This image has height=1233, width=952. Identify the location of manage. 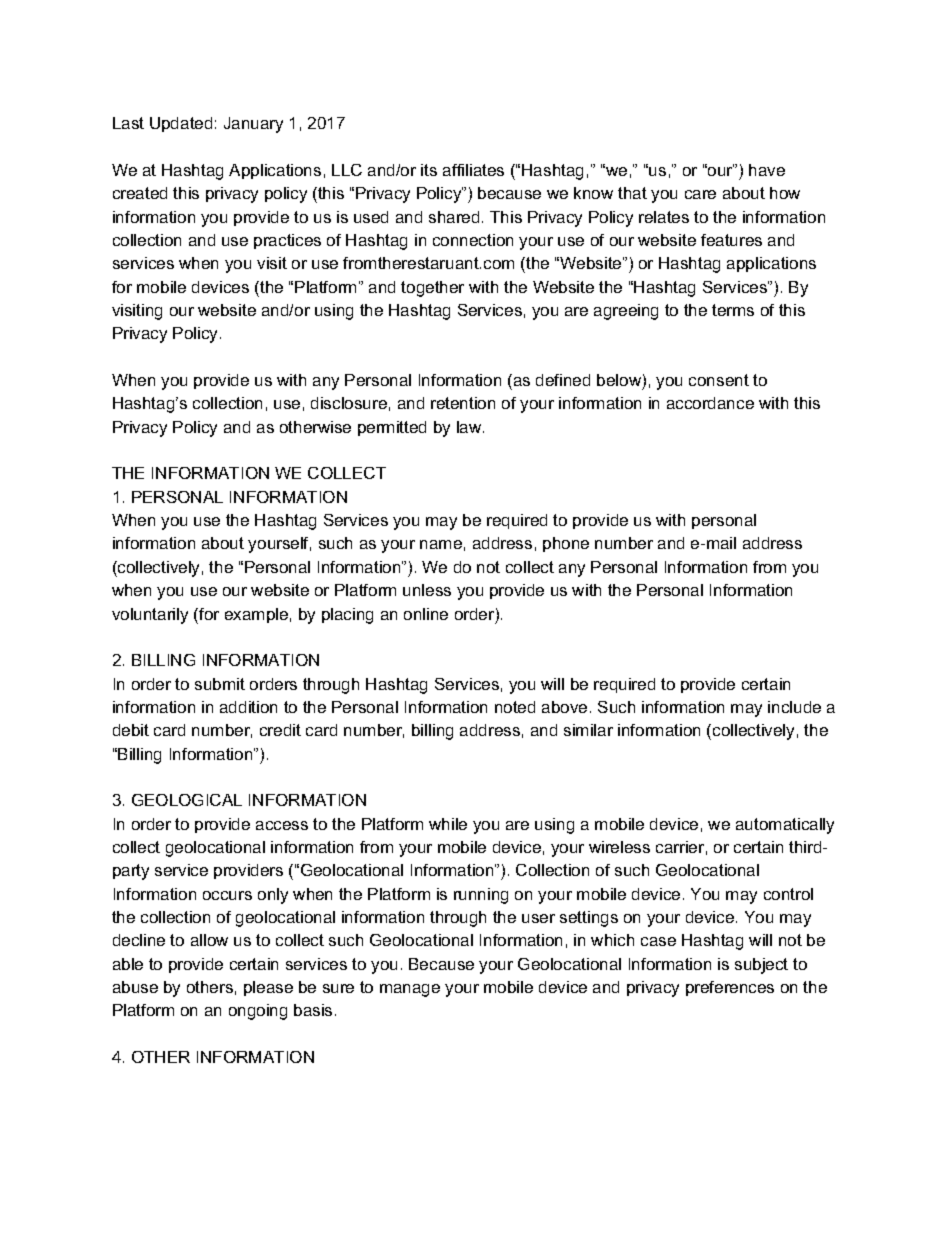
(410, 990).
